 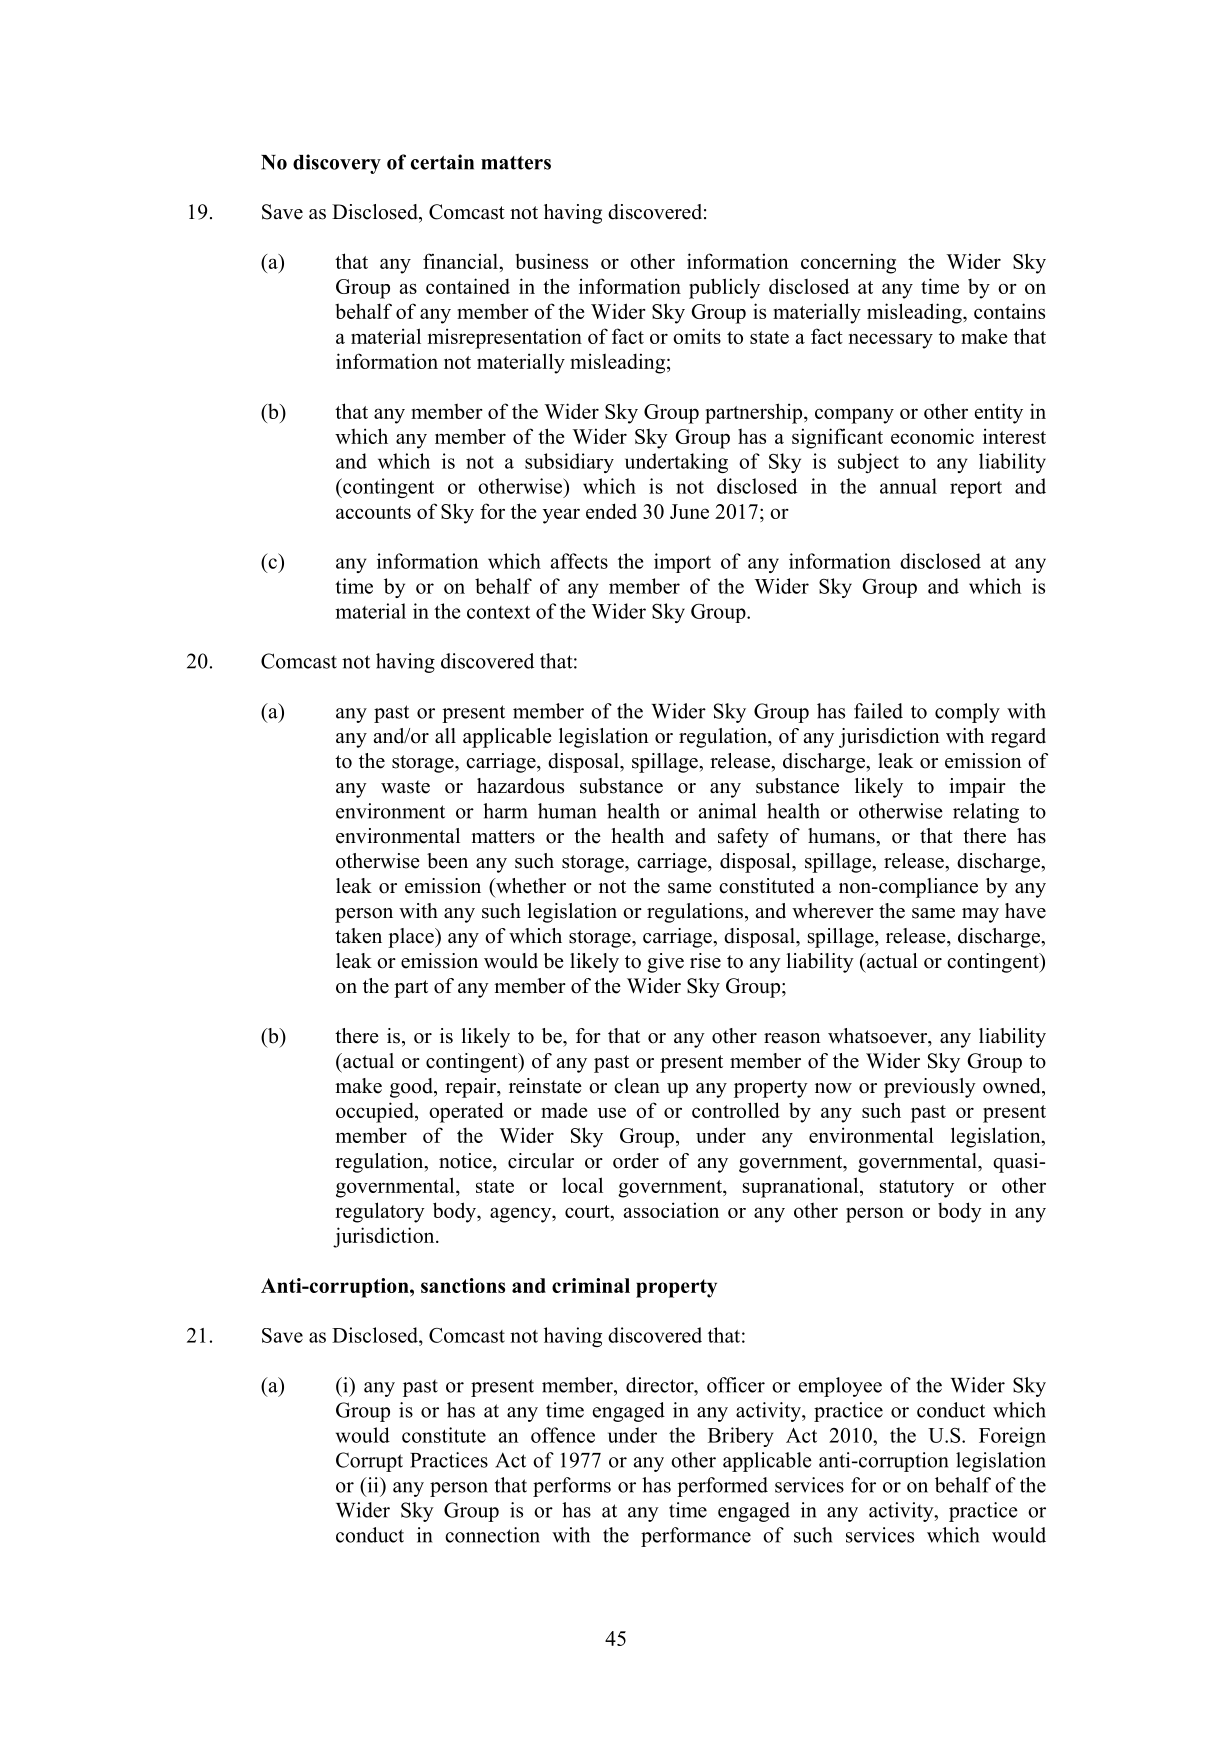 What do you see at coordinates (848, 263) in the screenshot?
I see `concerning` at bounding box center [848, 263].
